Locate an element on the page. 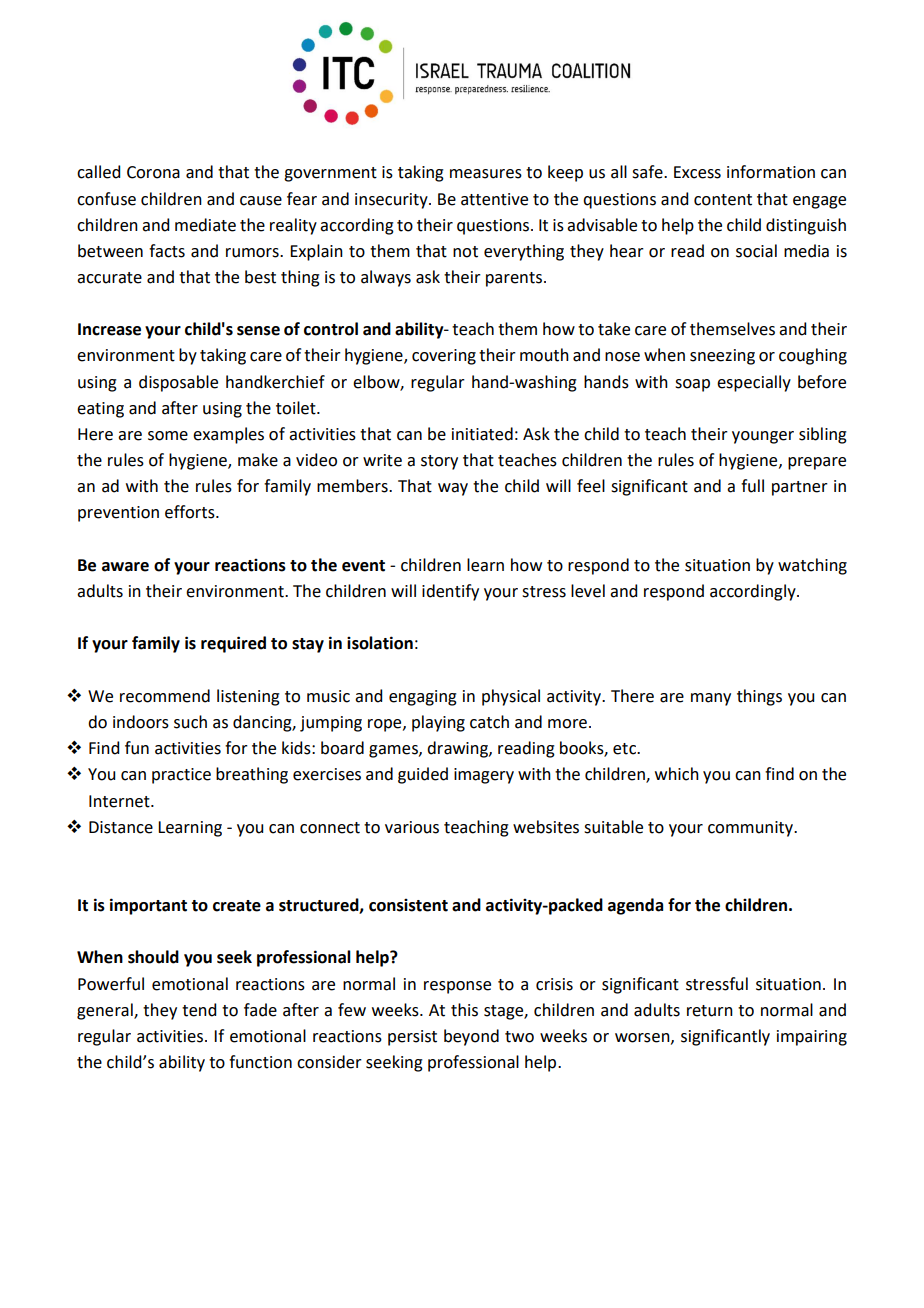 Image resolution: width=924 pixels, height=1308 pixels. full is located at coordinates (752, 486).
